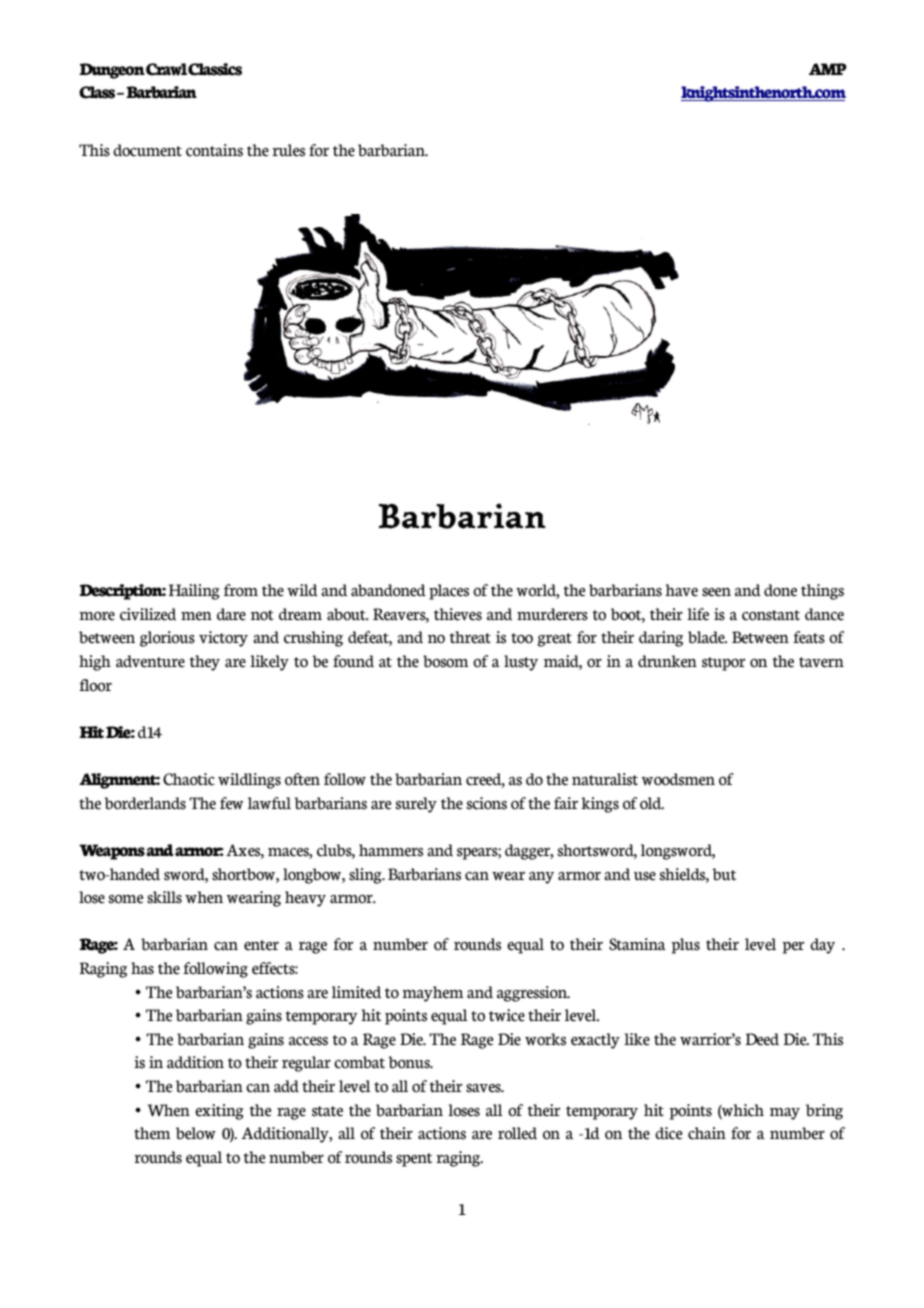 This document has height=1308, width=924. What do you see at coordinates (716, 592) in the document?
I see `seen` at bounding box center [716, 592].
